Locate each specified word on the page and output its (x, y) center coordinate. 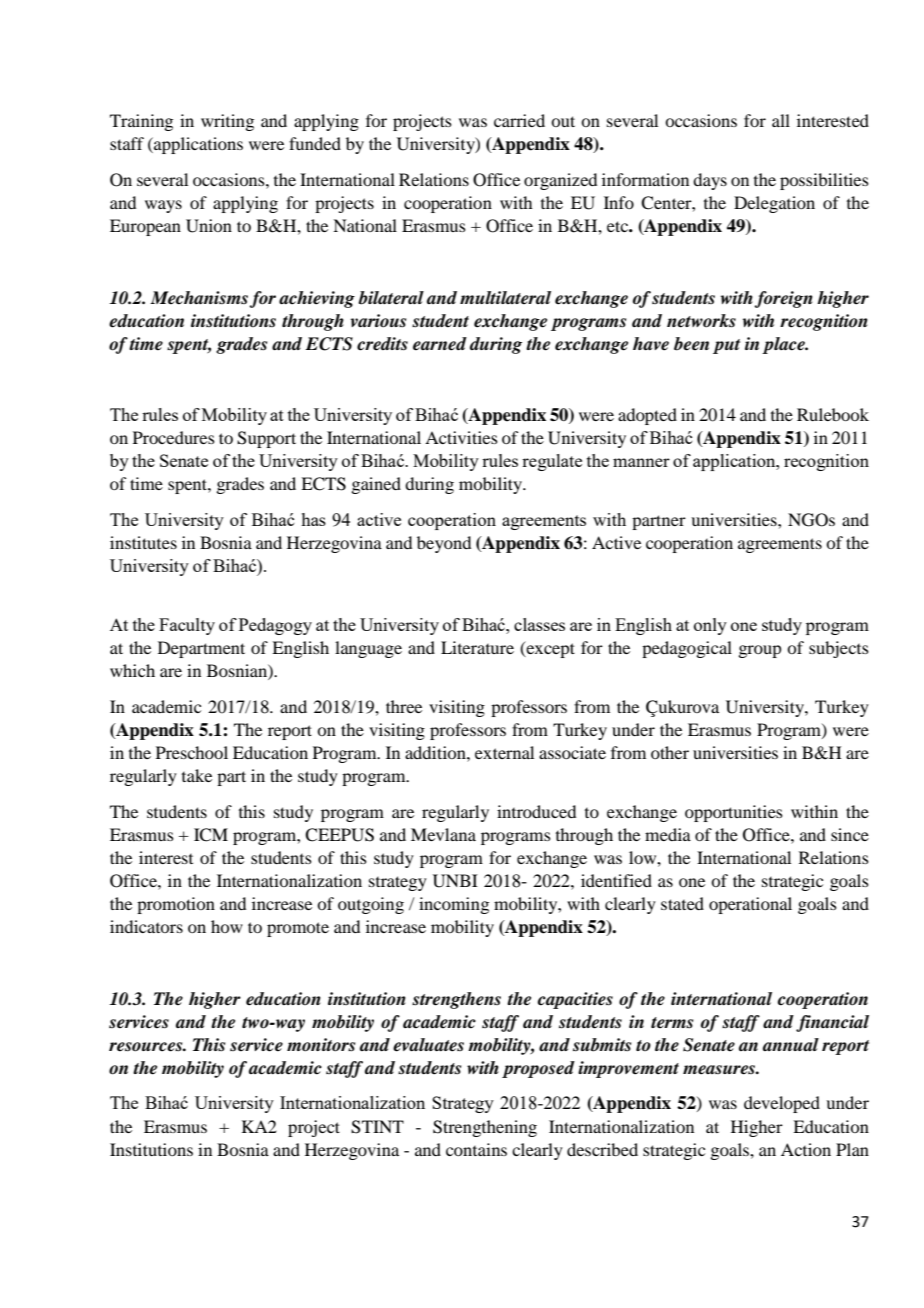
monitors (321, 1045)
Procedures (174, 437)
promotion (176, 905)
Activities (461, 437)
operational (750, 905)
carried (519, 120)
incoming (454, 905)
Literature (477, 647)
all (781, 120)
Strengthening (485, 1128)
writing (227, 122)
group (759, 651)
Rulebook (833, 414)
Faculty (187, 626)
